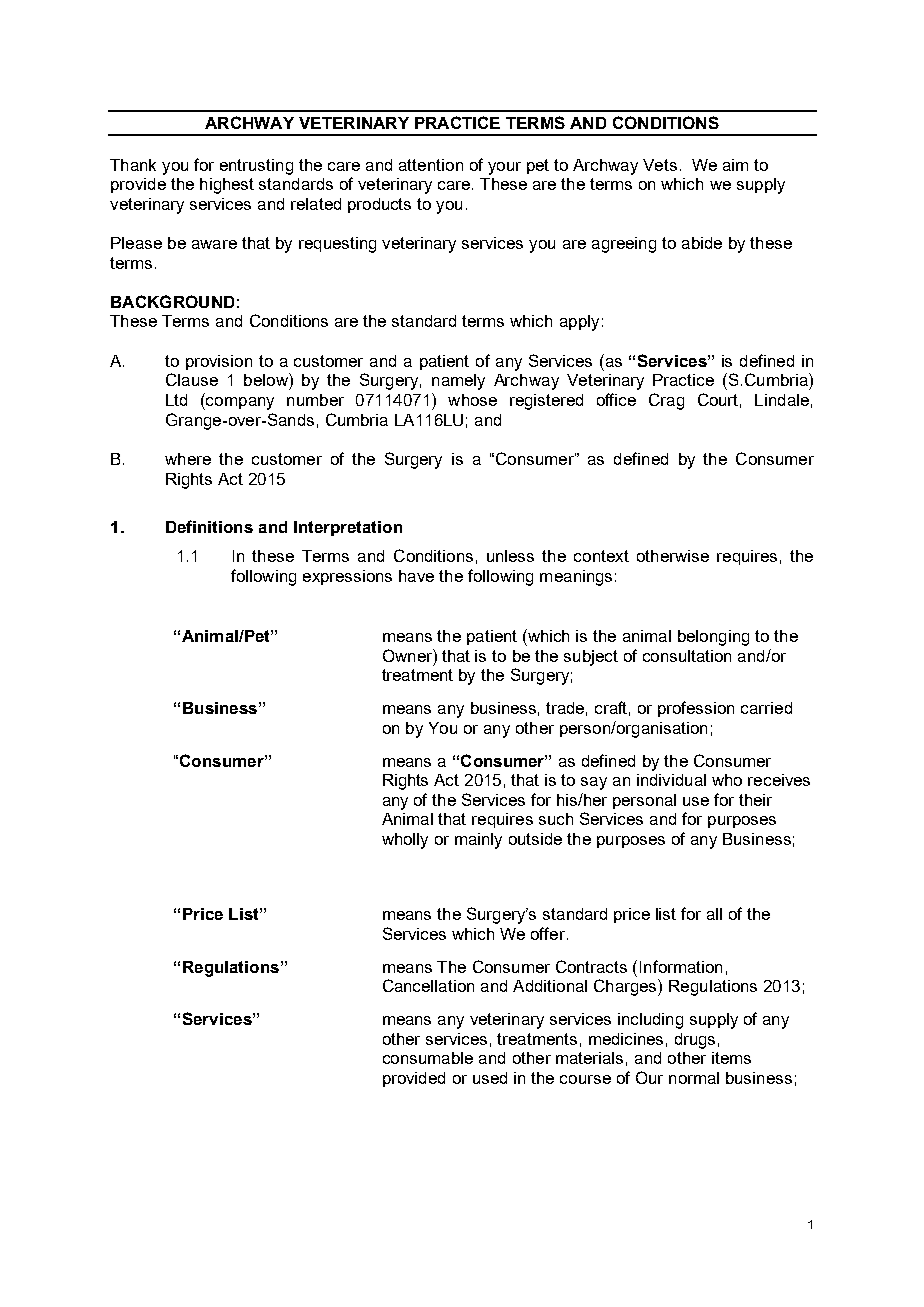 The width and height of the screenshot is (924, 1307). I want to click on attention, so click(431, 165).
